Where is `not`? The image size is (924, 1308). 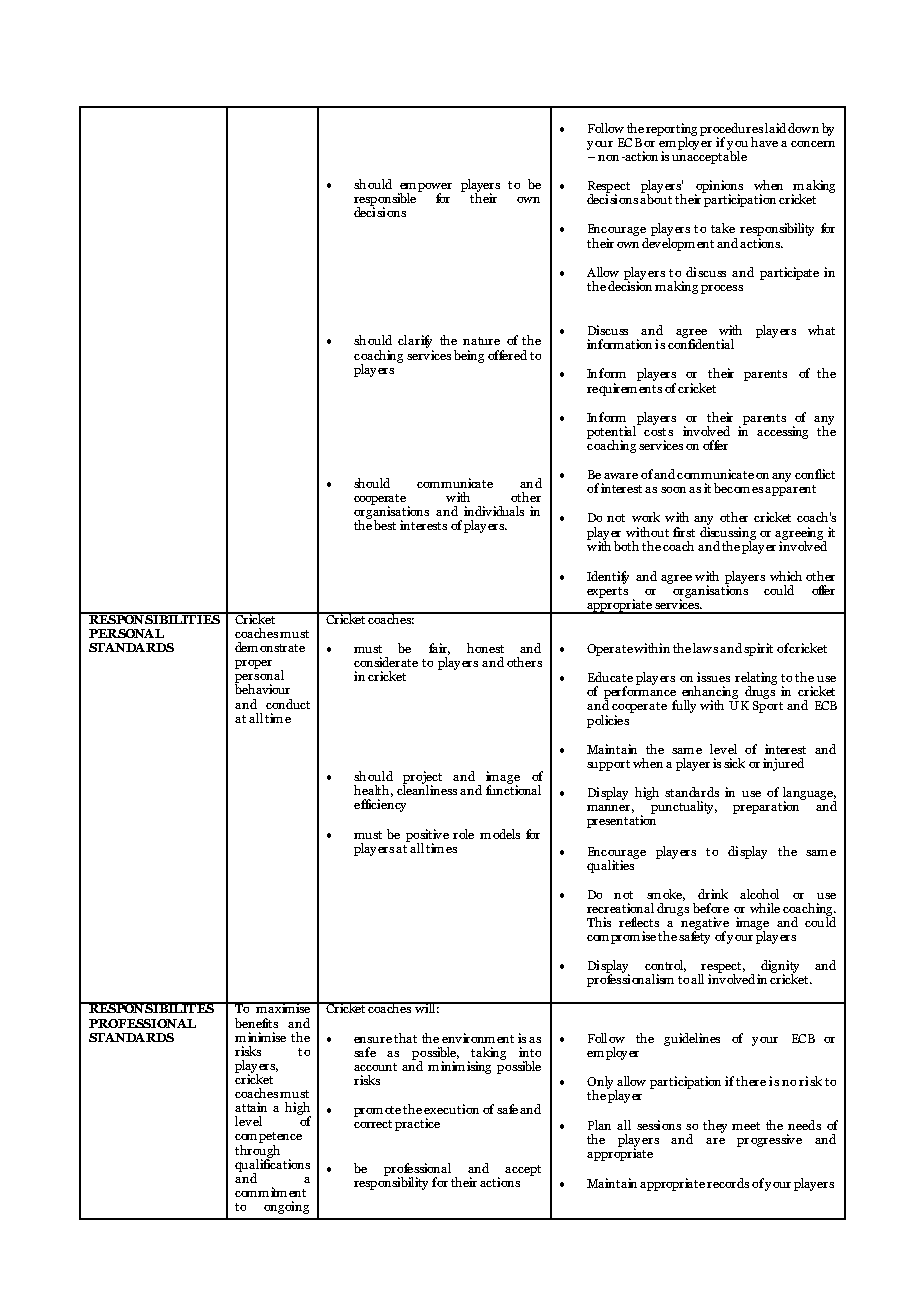
not is located at coordinates (616, 518).
